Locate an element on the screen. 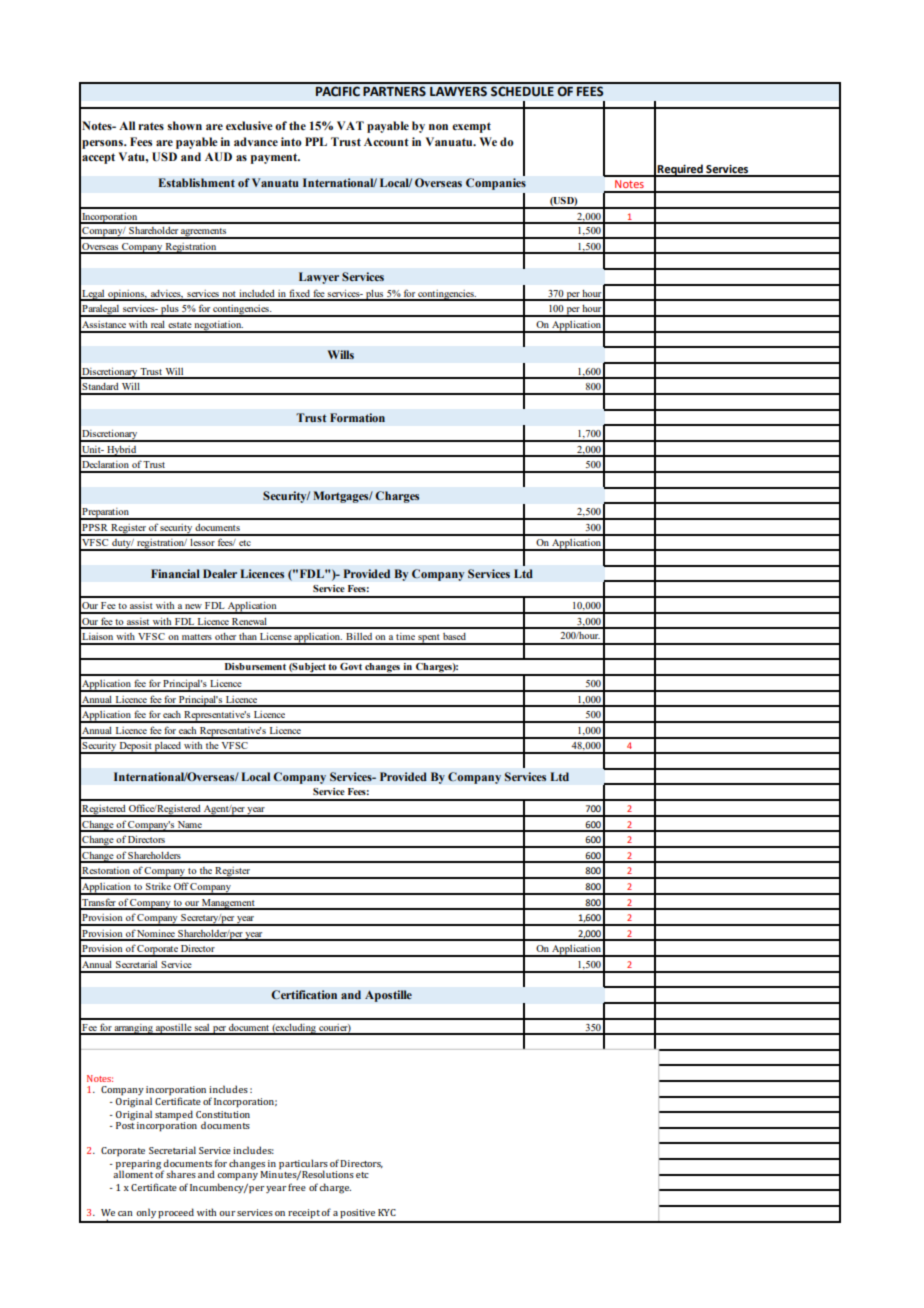  Formation is located at coordinates (357, 417).
